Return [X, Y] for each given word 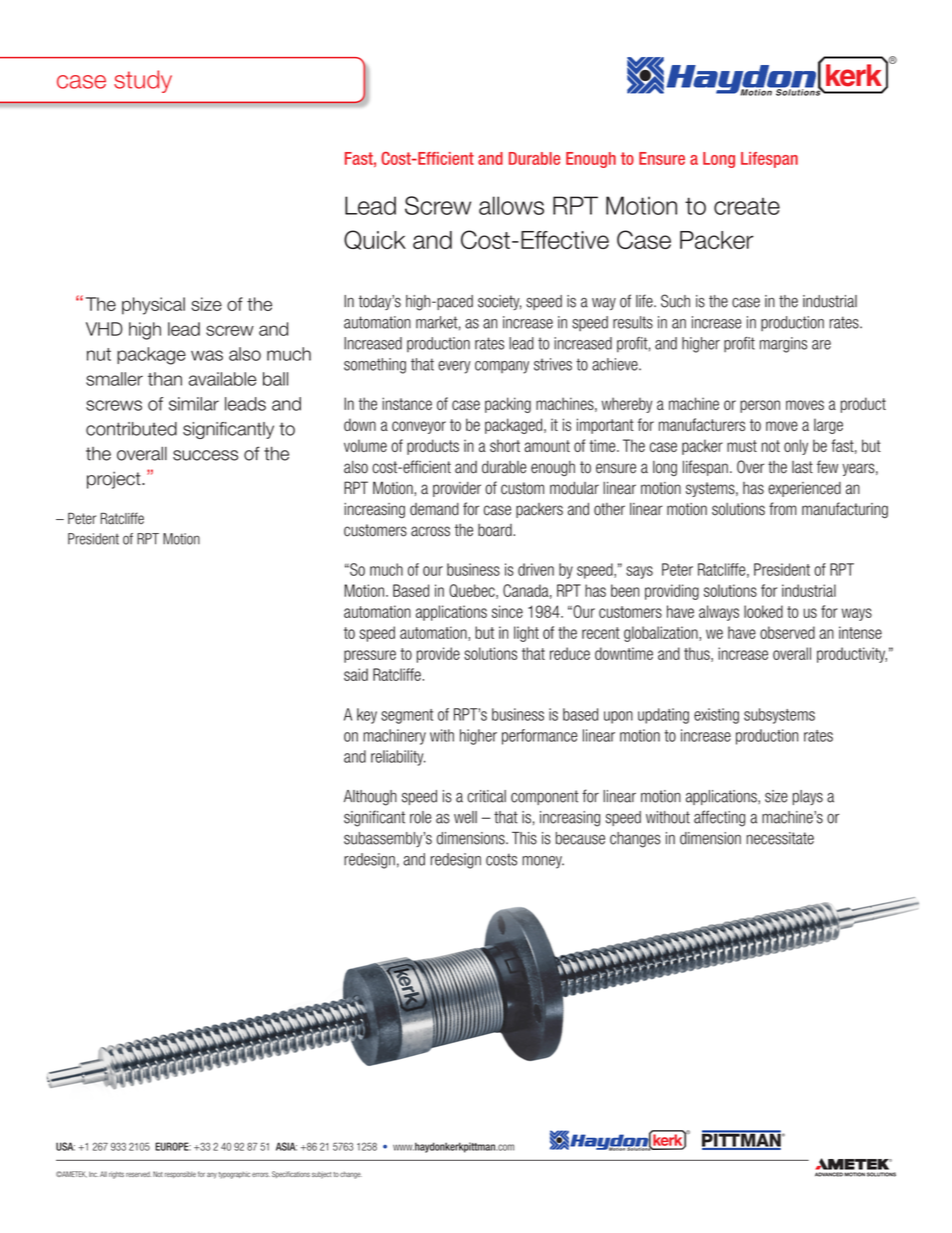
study [143, 81]
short [505, 445]
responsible [180, 1175]
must [742, 446]
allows [511, 205]
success [205, 455]
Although [370, 798]
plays [808, 797]
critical [486, 796]
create [747, 206]
